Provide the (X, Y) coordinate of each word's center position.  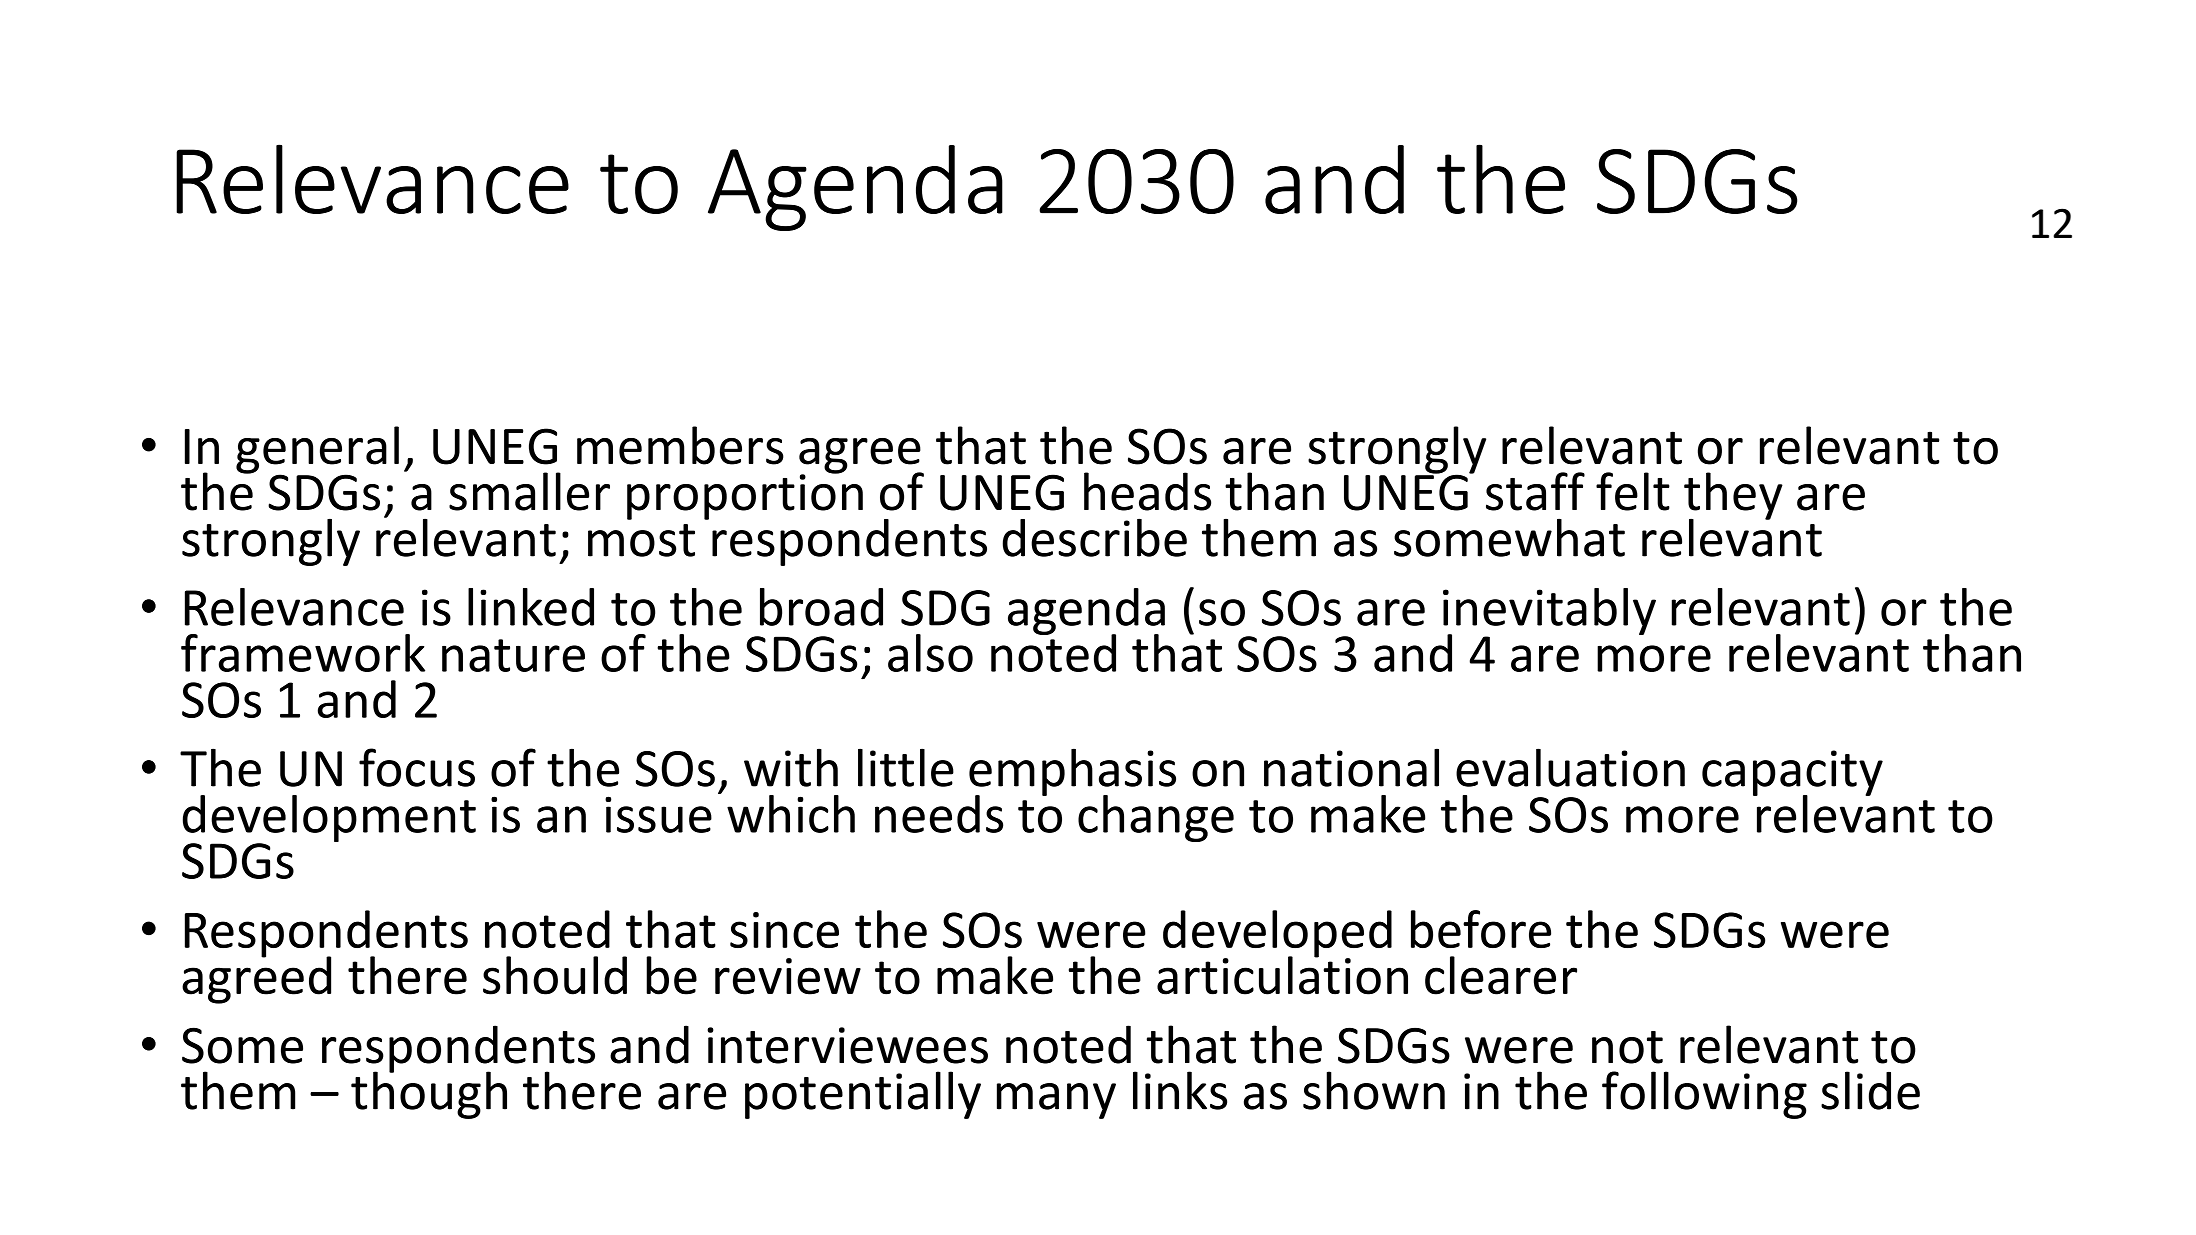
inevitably (1549, 612)
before (1481, 929)
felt (1633, 491)
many (1056, 1101)
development (329, 820)
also (930, 653)
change (1156, 818)
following (1704, 1095)
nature (513, 655)
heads (1147, 491)
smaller (529, 491)
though (429, 1094)
